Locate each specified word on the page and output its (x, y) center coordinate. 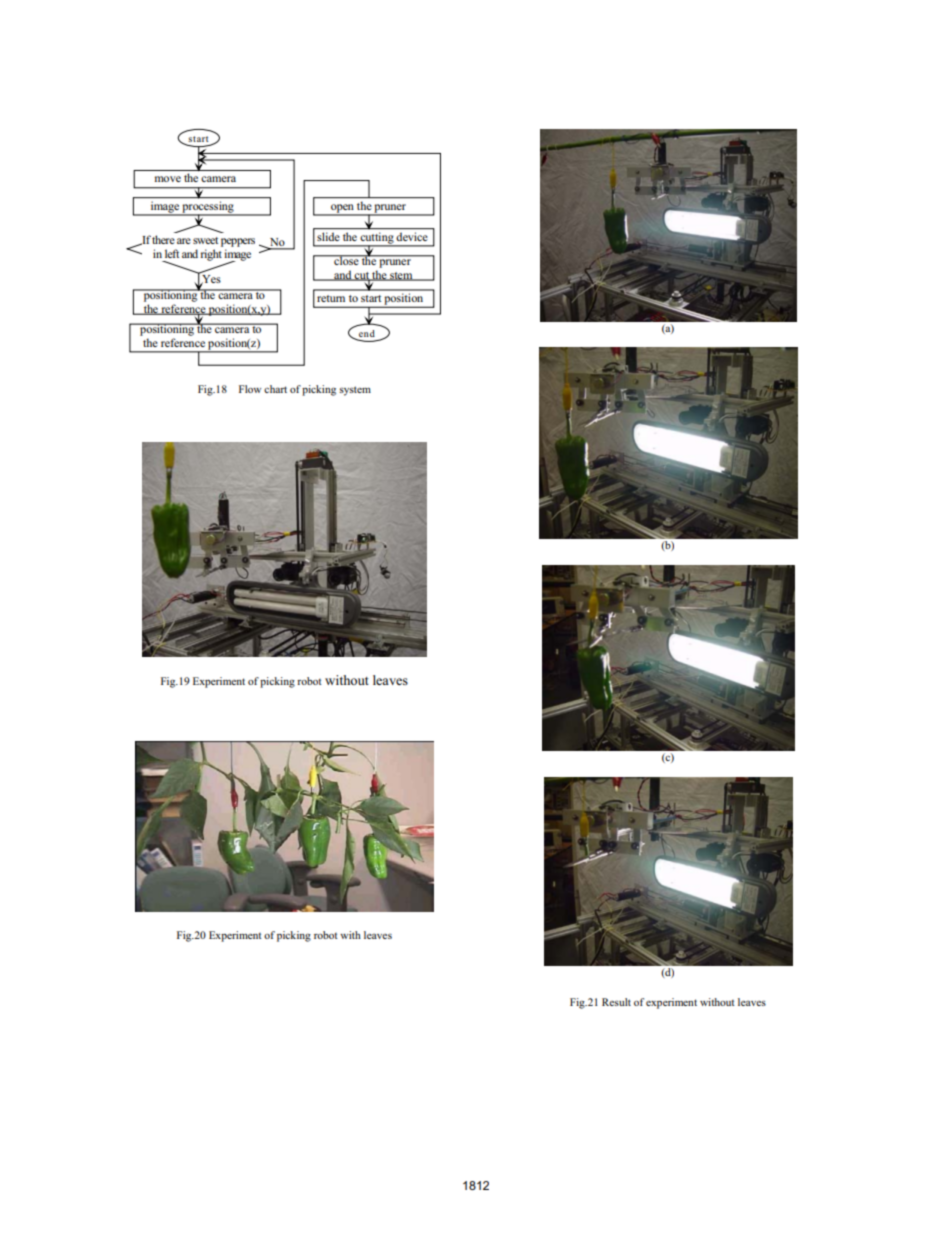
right (211, 255)
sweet (205, 240)
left (172, 253)
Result (616, 1002)
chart (275, 389)
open (342, 209)
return (331, 298)
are (184, 241)
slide (328, 236)
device (411, 236)
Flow (250, 389)
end (367, 333)
